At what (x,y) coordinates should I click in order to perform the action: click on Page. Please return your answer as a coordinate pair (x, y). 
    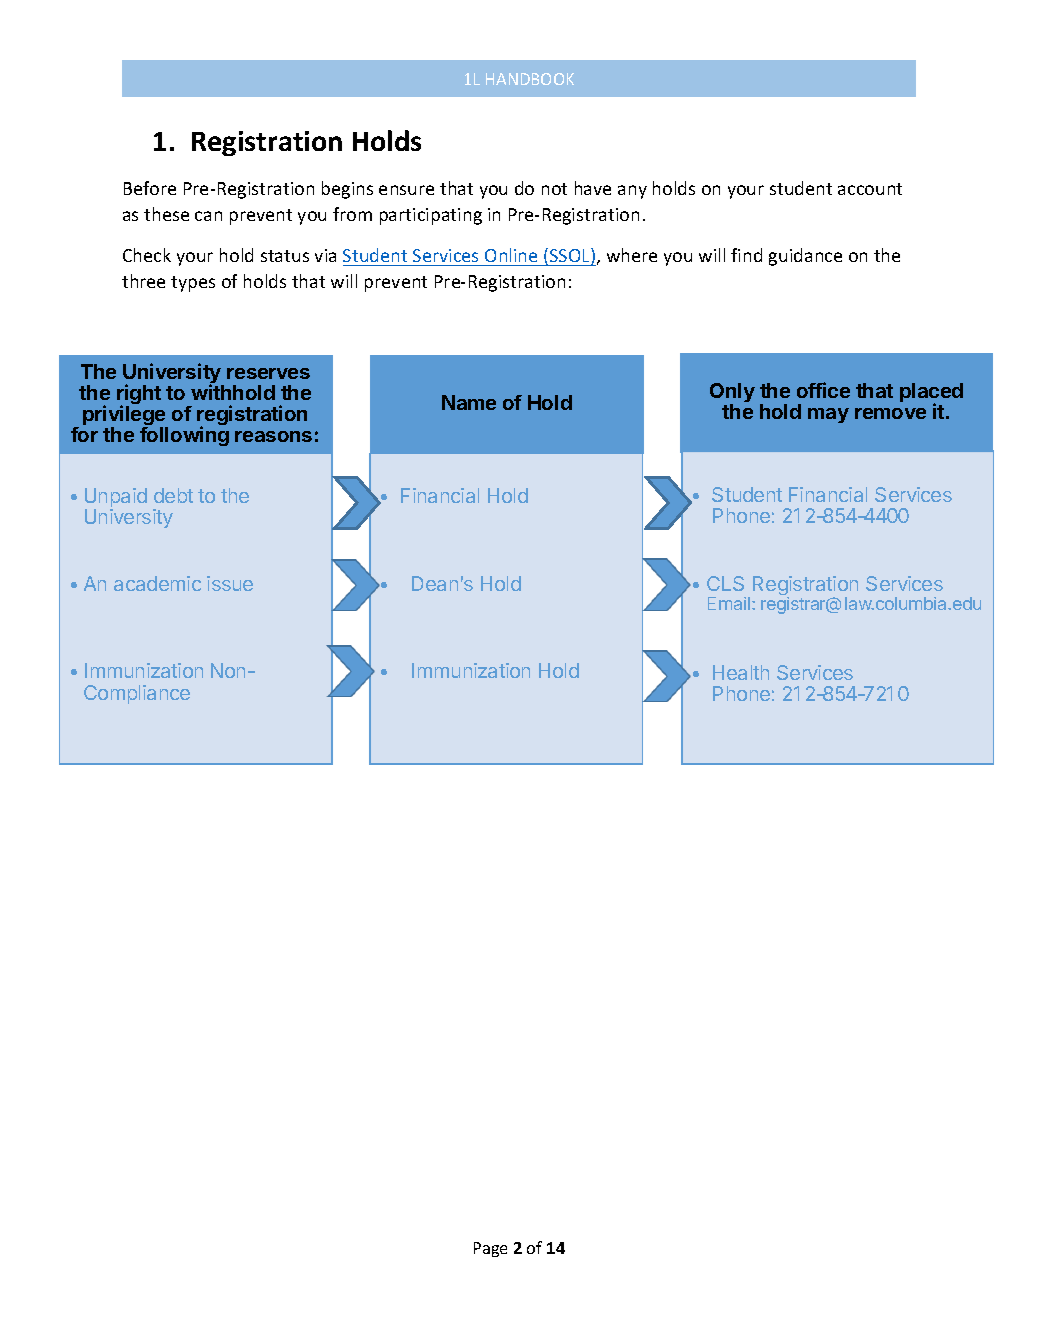
    Looking at the image, I should click on (490, 1249).
